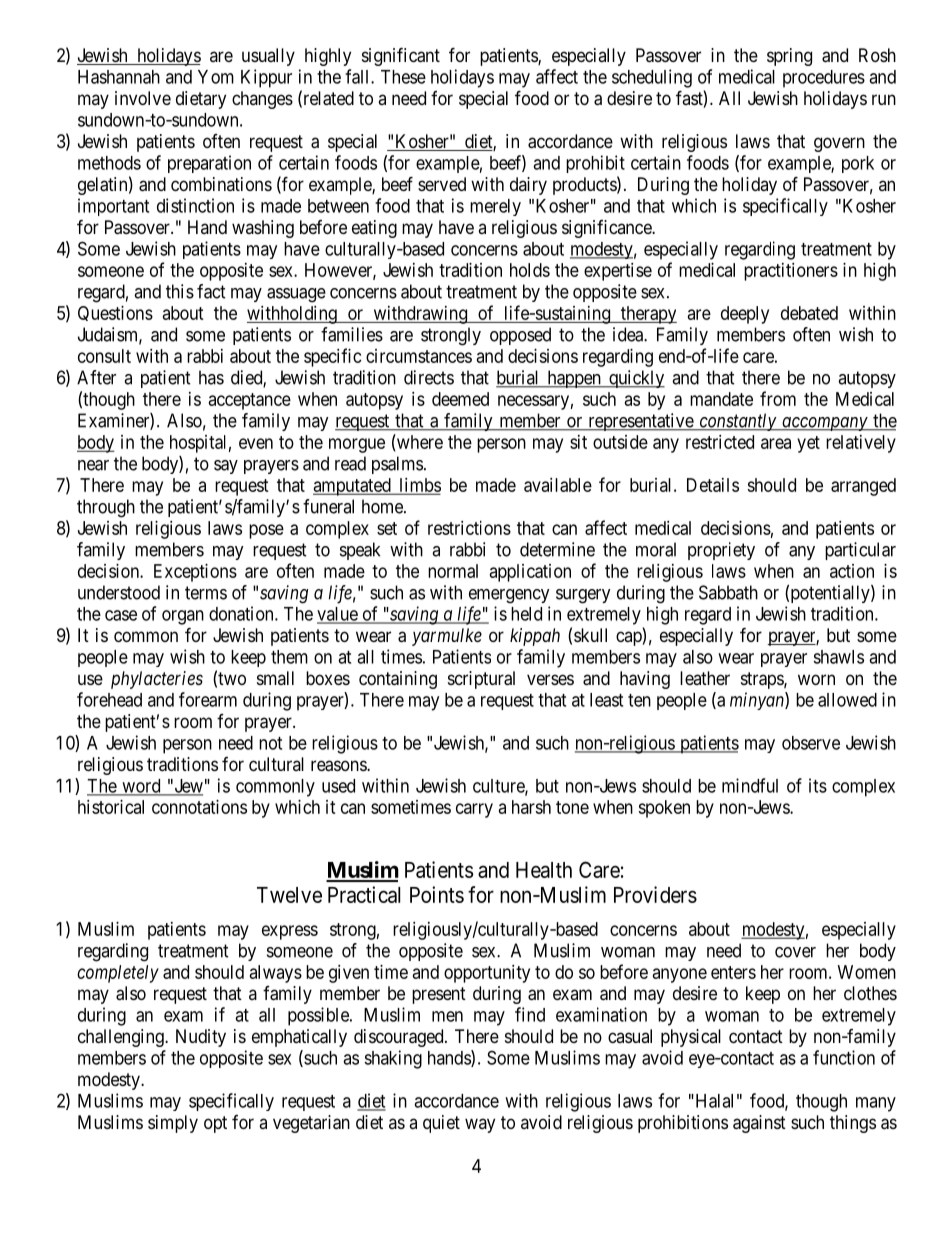 The image size is (952, 1233). What do you see at coordinates (141, 787) in the image?
I see `word` at bounding box center [141, 787].
